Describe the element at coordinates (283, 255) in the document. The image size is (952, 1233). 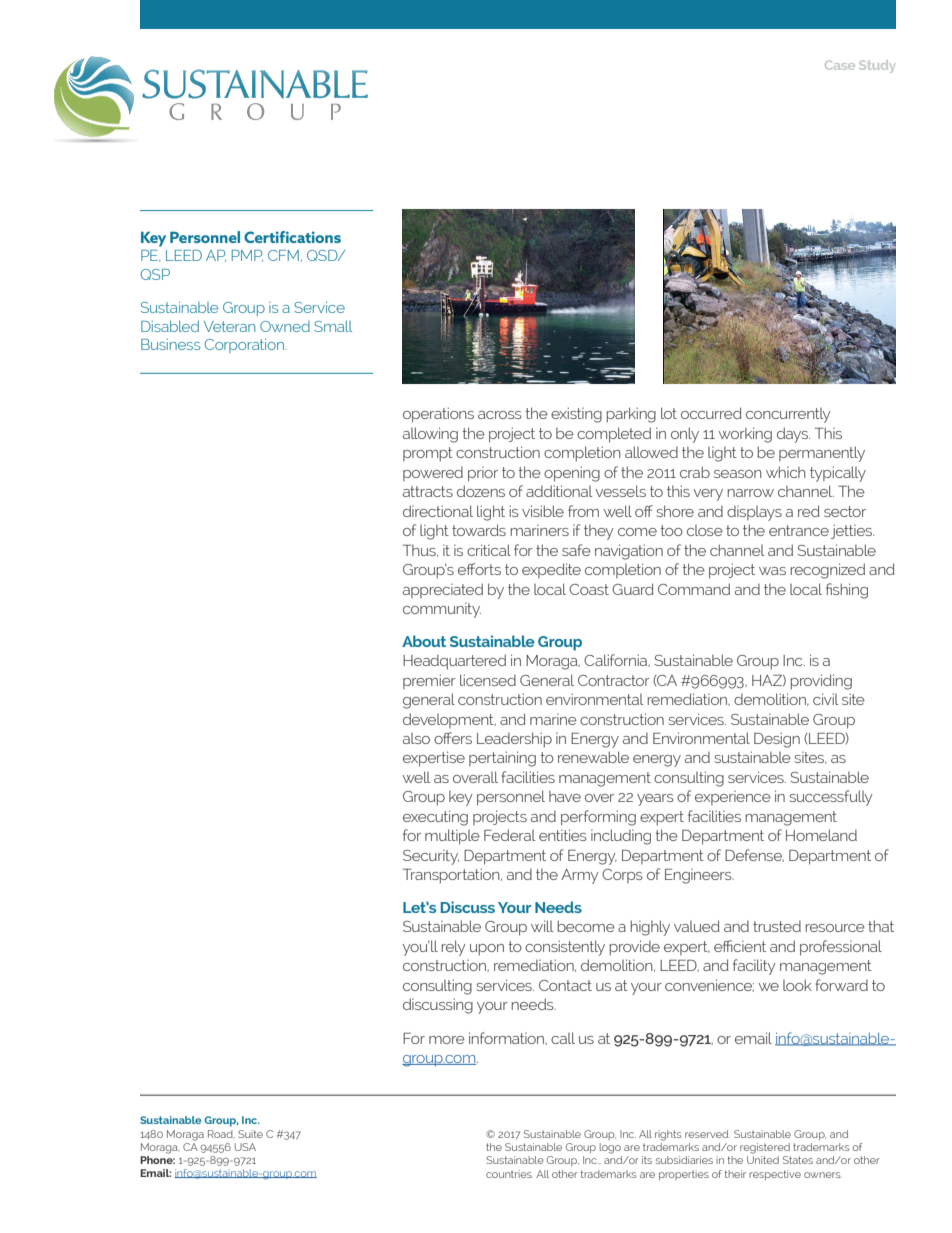
I see `CFM` at that location.
